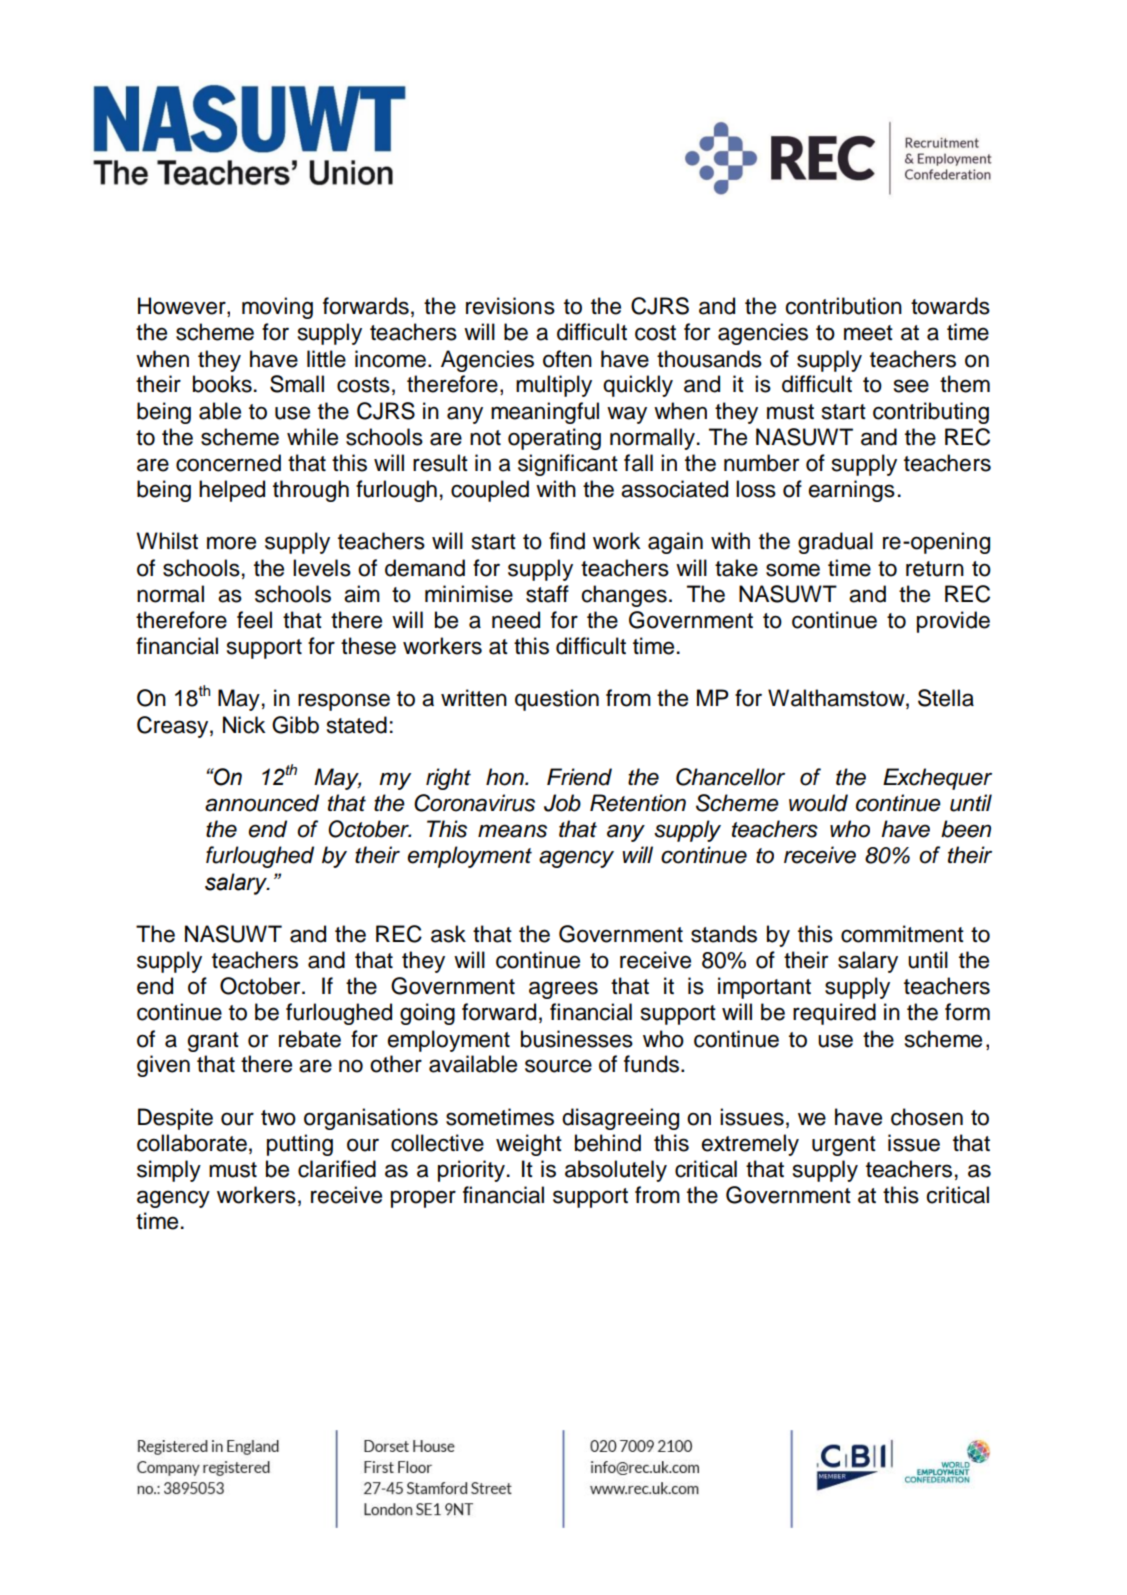 The image size is (1127, 1595). What do you see at coordinates (868, 333) in the screenshot?
I see `meet` at bounding box center [868, 333].
